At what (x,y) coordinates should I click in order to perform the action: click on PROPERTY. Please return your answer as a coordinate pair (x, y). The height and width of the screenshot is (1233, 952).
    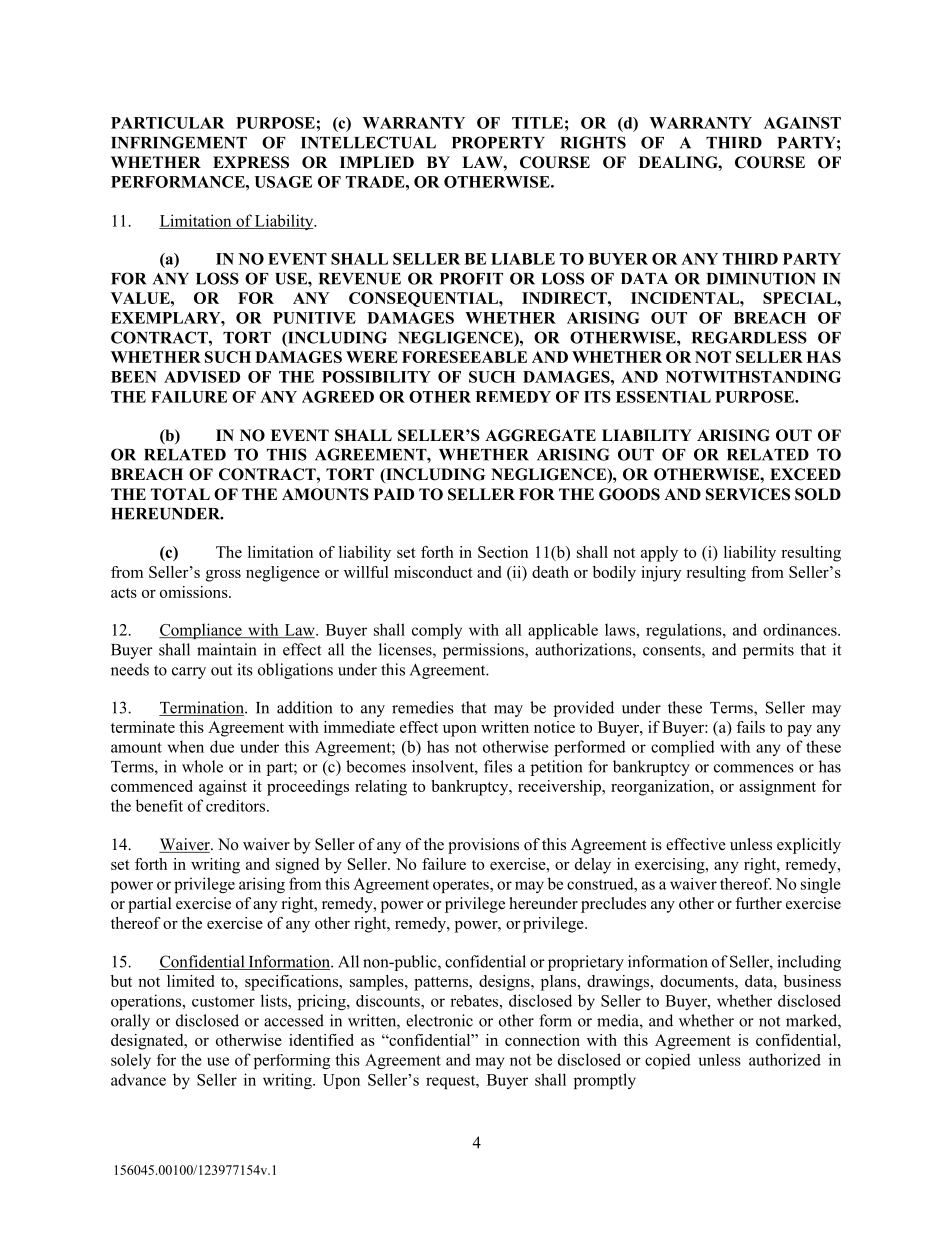
    Looking at the image, I should click on (498, 142).
